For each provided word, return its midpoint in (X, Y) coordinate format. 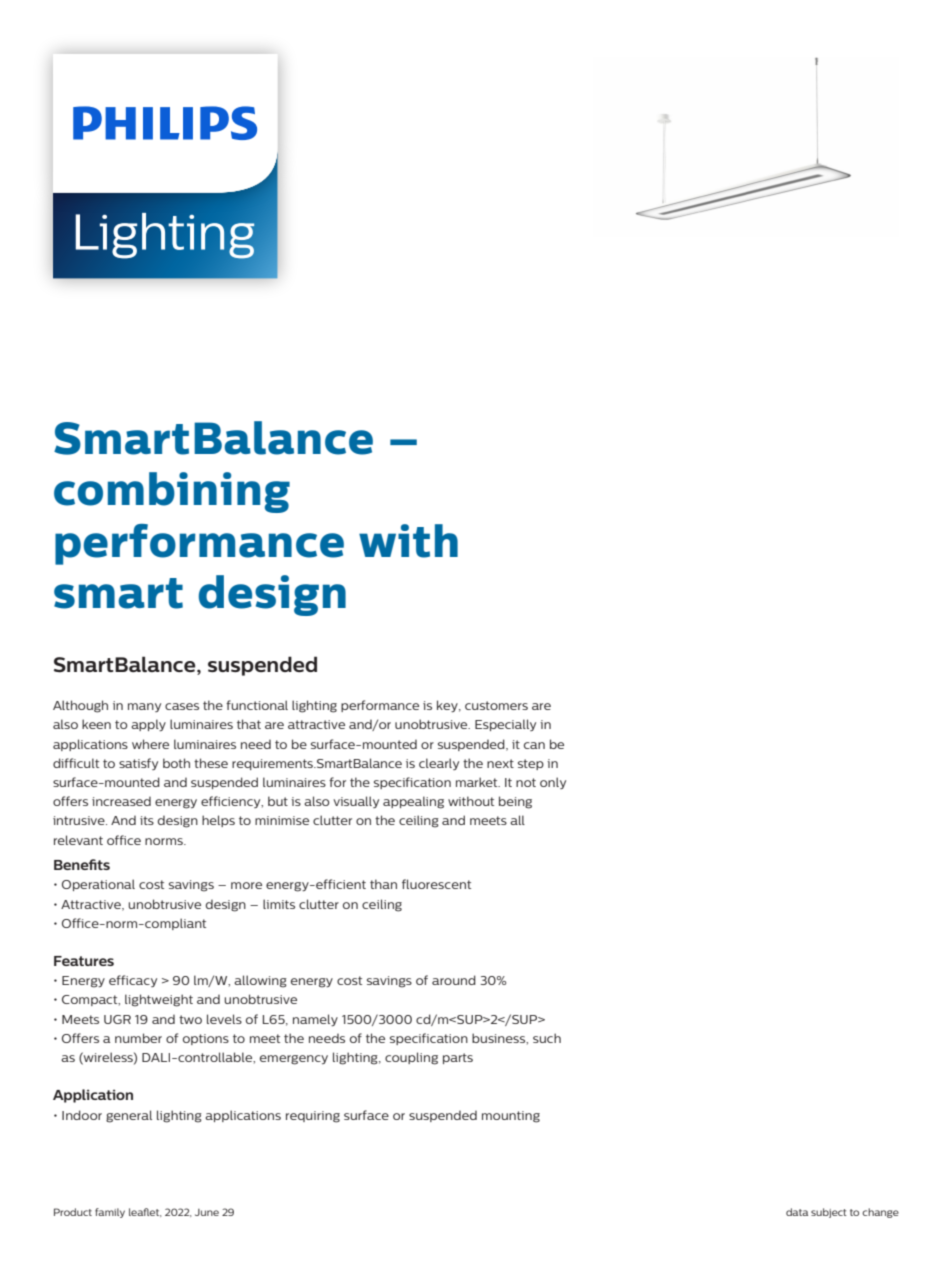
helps (218, 821)
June (207, 1212)
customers (496, 705)
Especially (505, 725)
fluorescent (436, 884)
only (553, 783)
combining (172, 492)
